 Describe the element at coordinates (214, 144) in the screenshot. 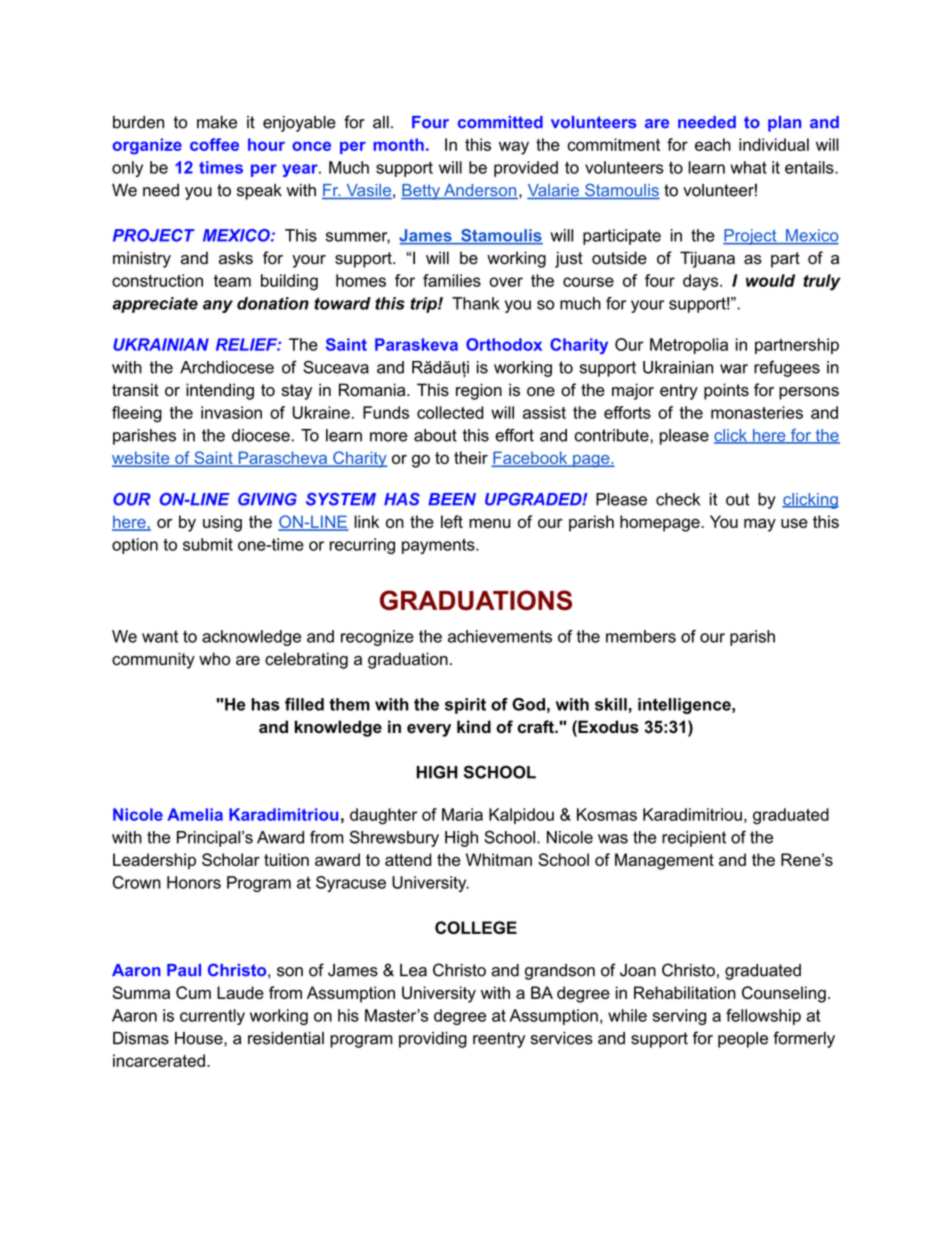

I see `coffee` at that location.
